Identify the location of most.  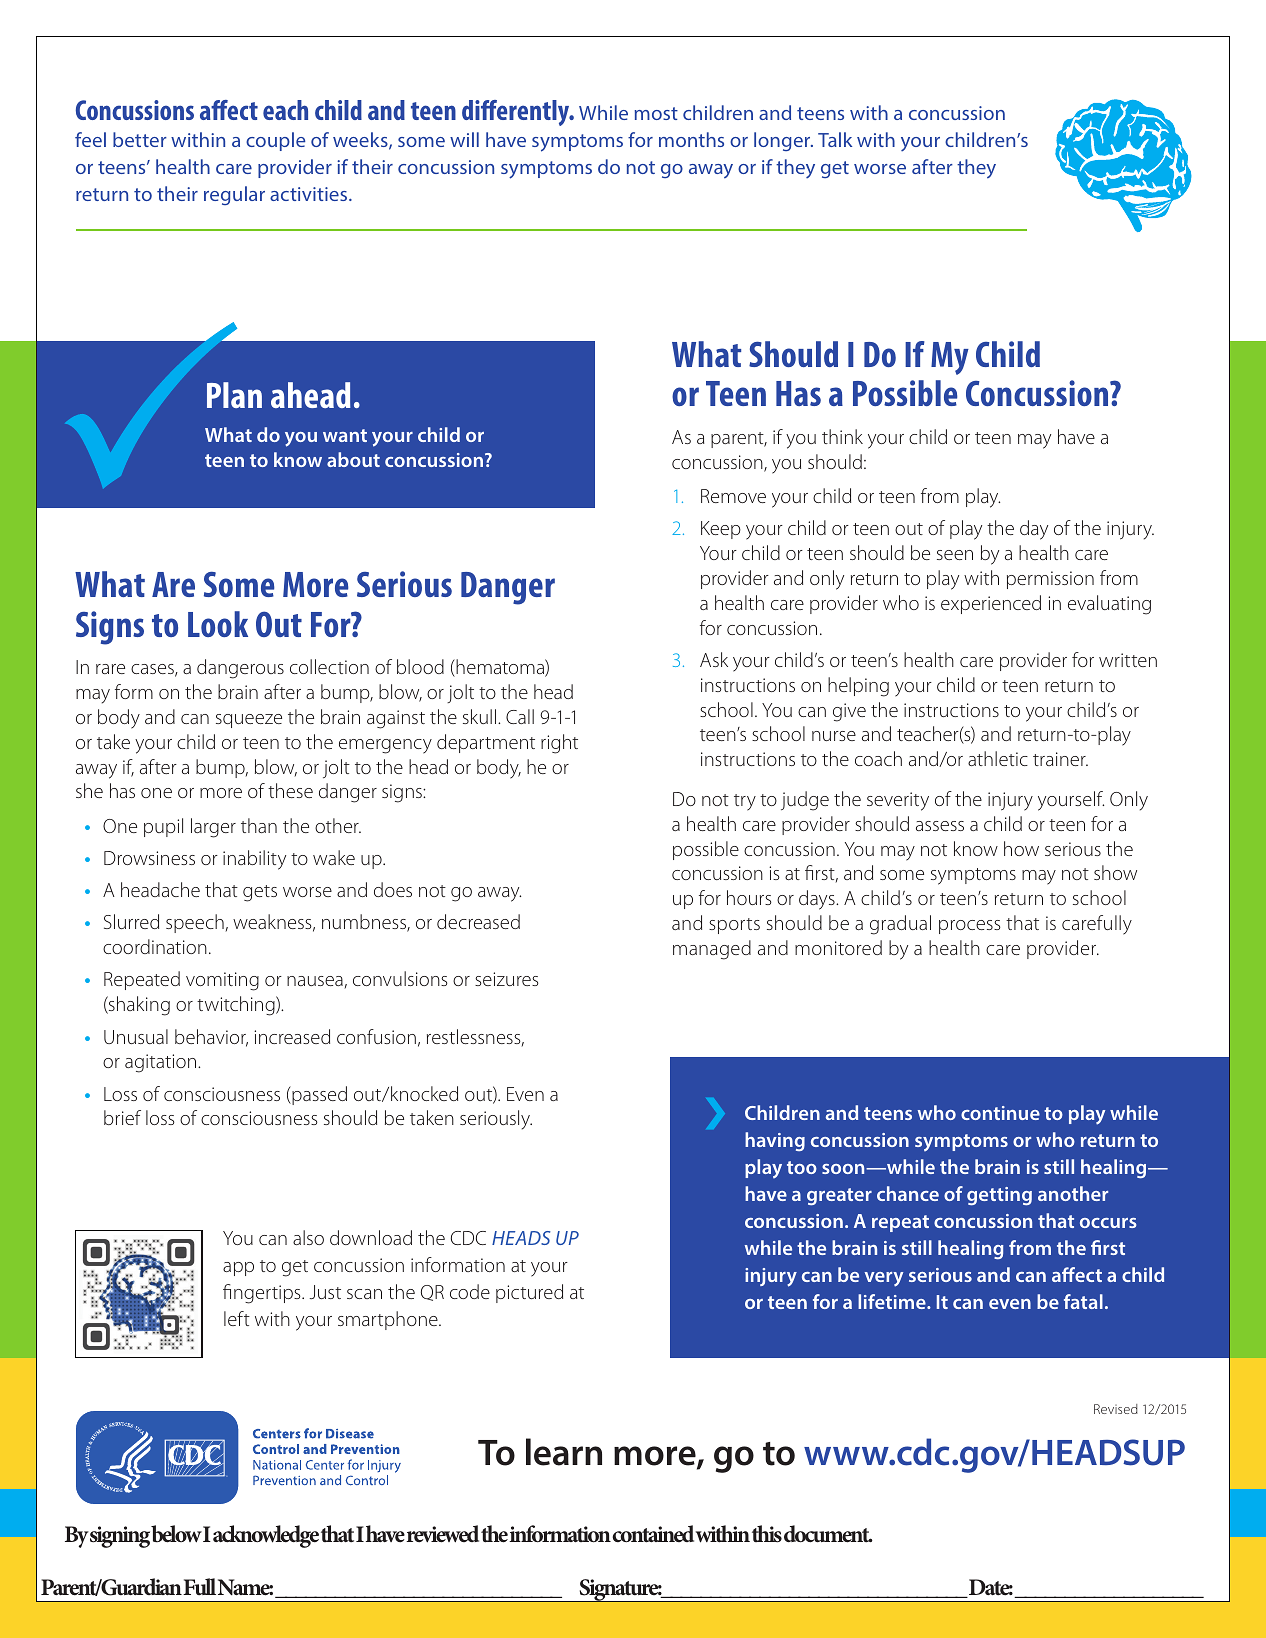
(656, 113).
